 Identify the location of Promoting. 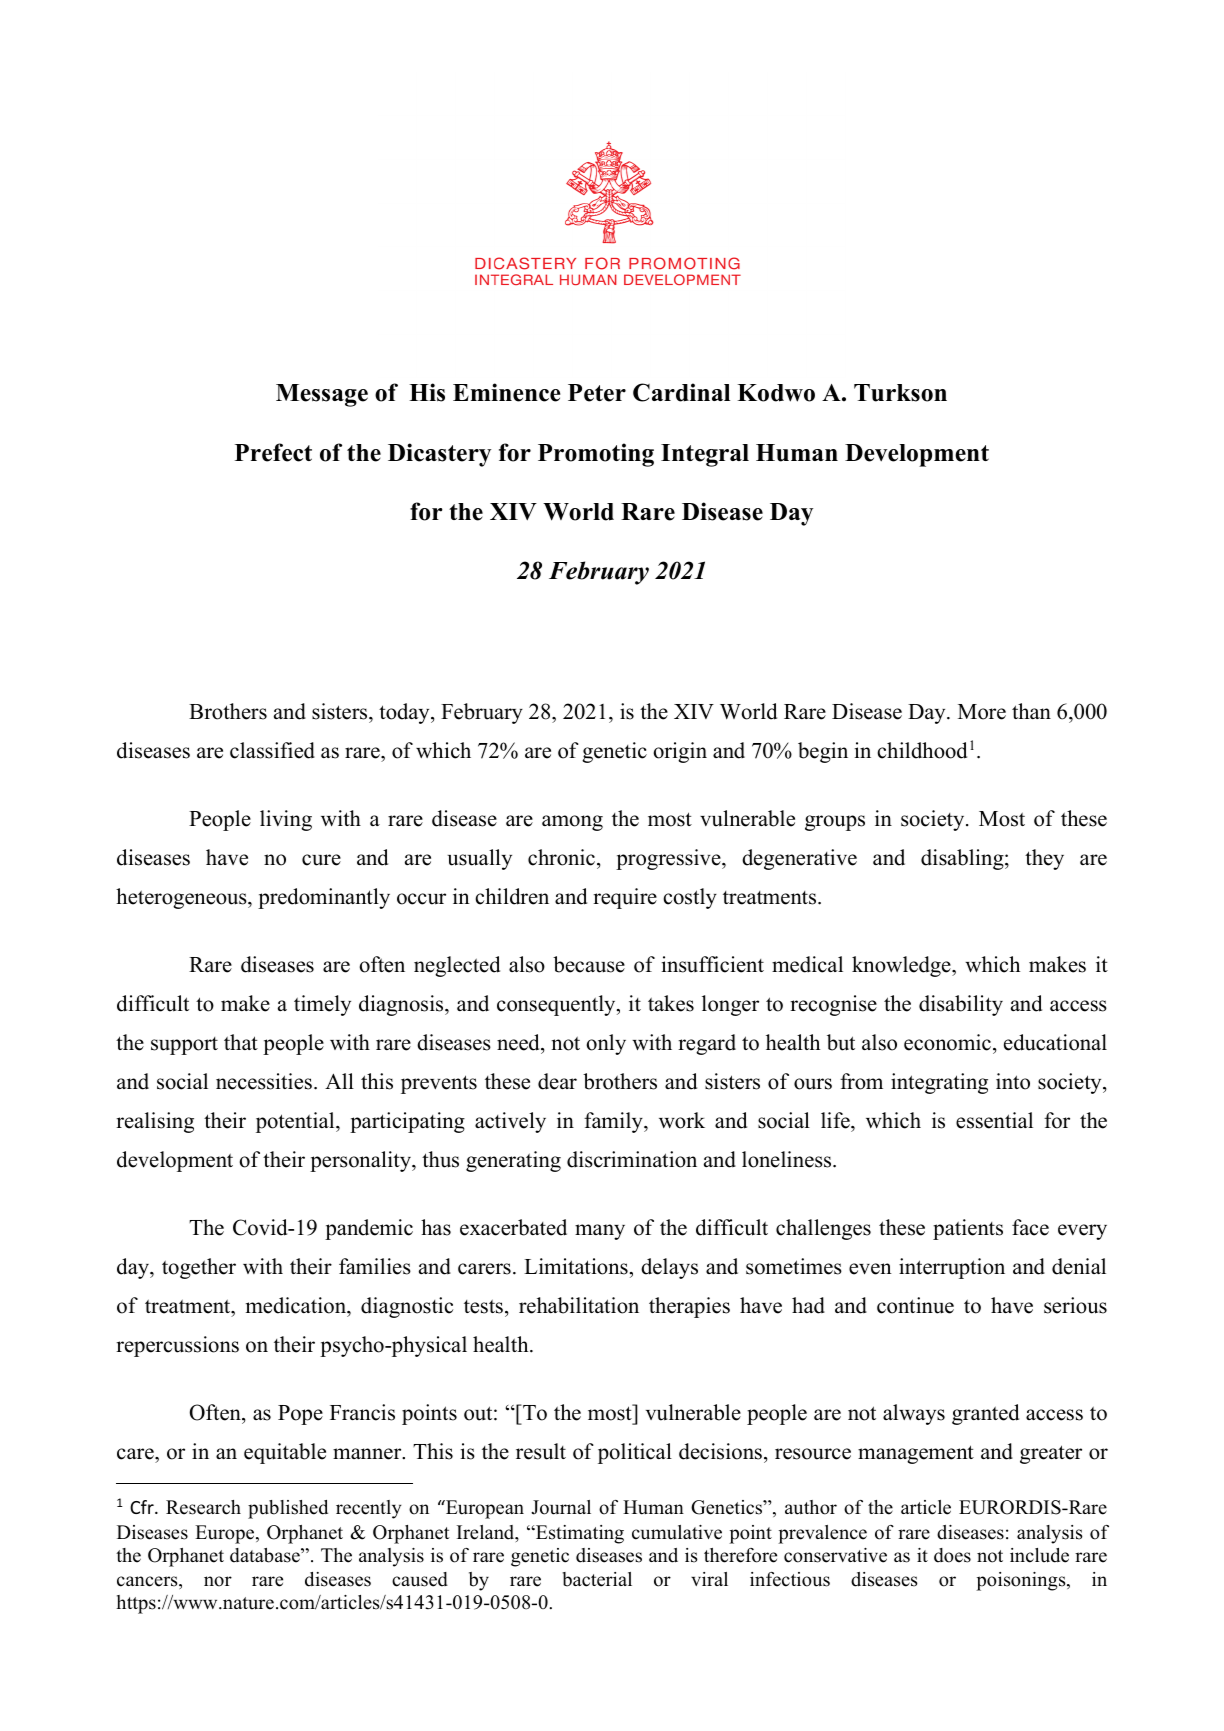
(596, 455).
